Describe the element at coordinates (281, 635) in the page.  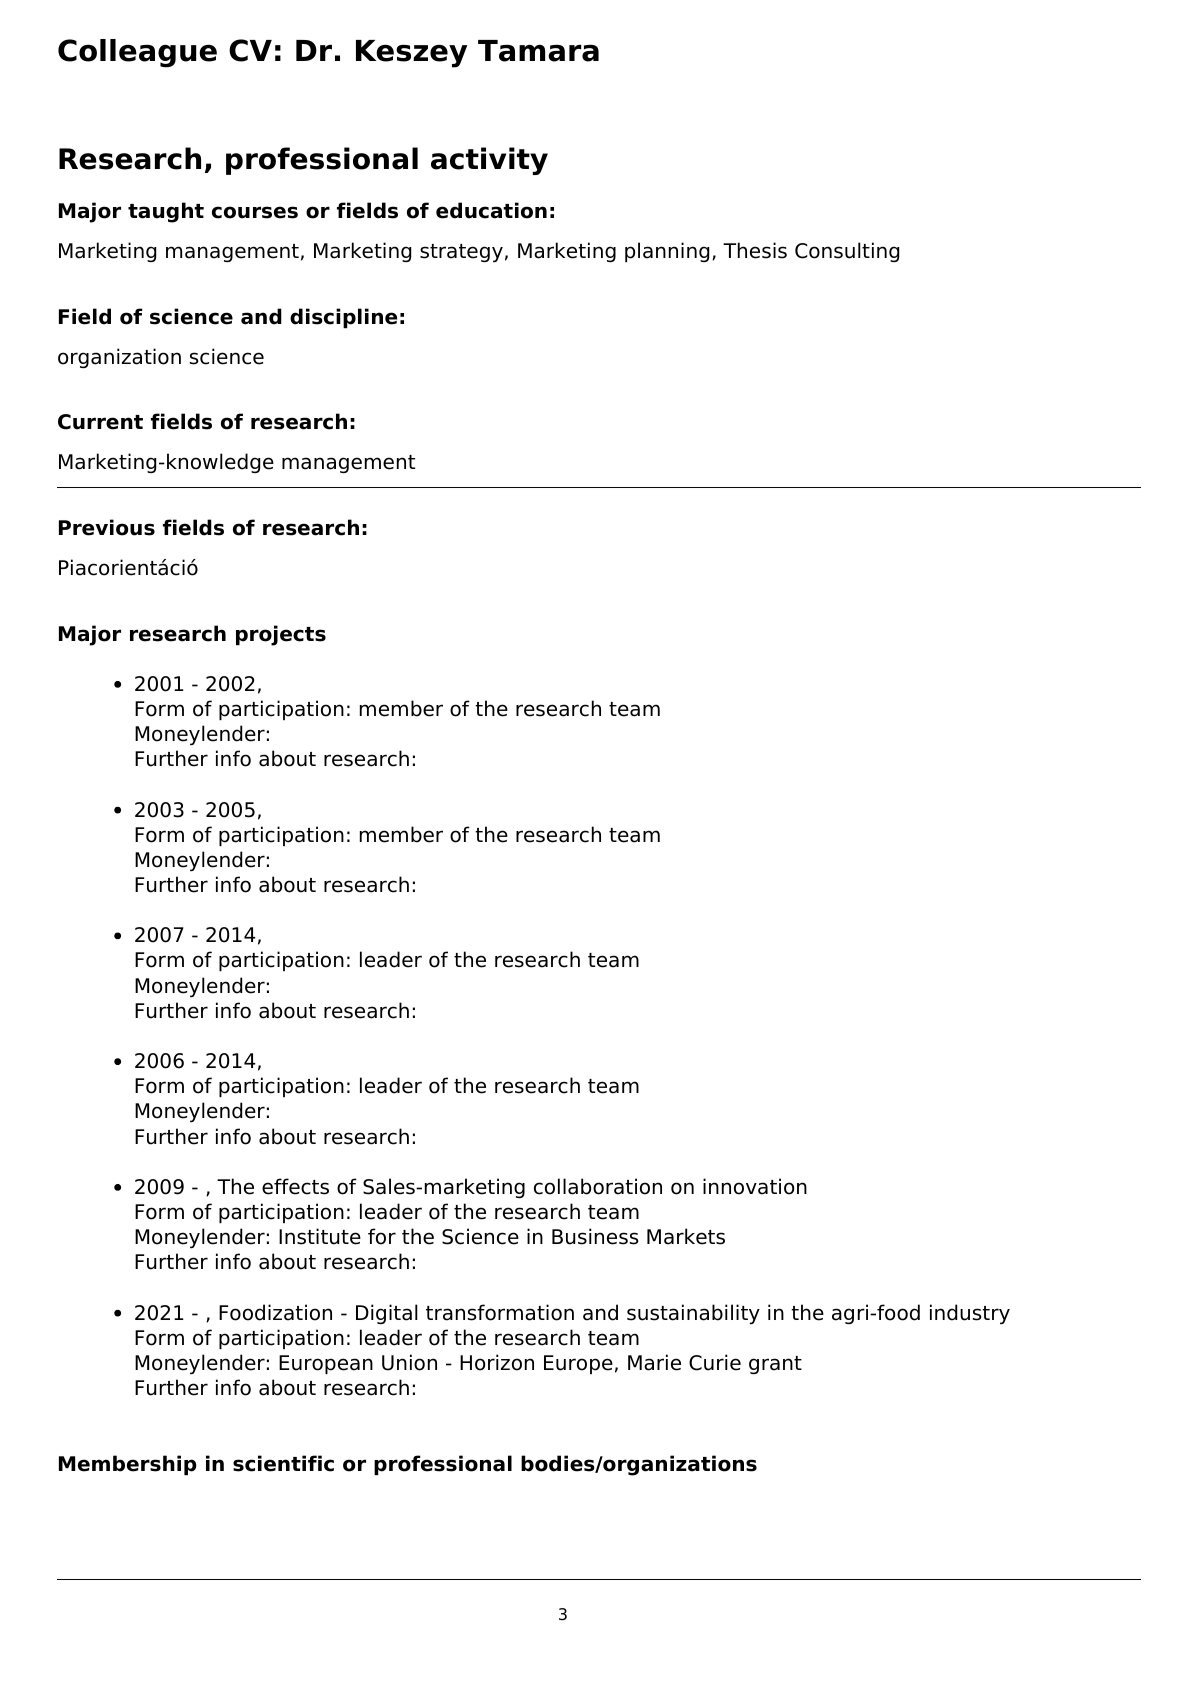
I see `projects` at that location.
